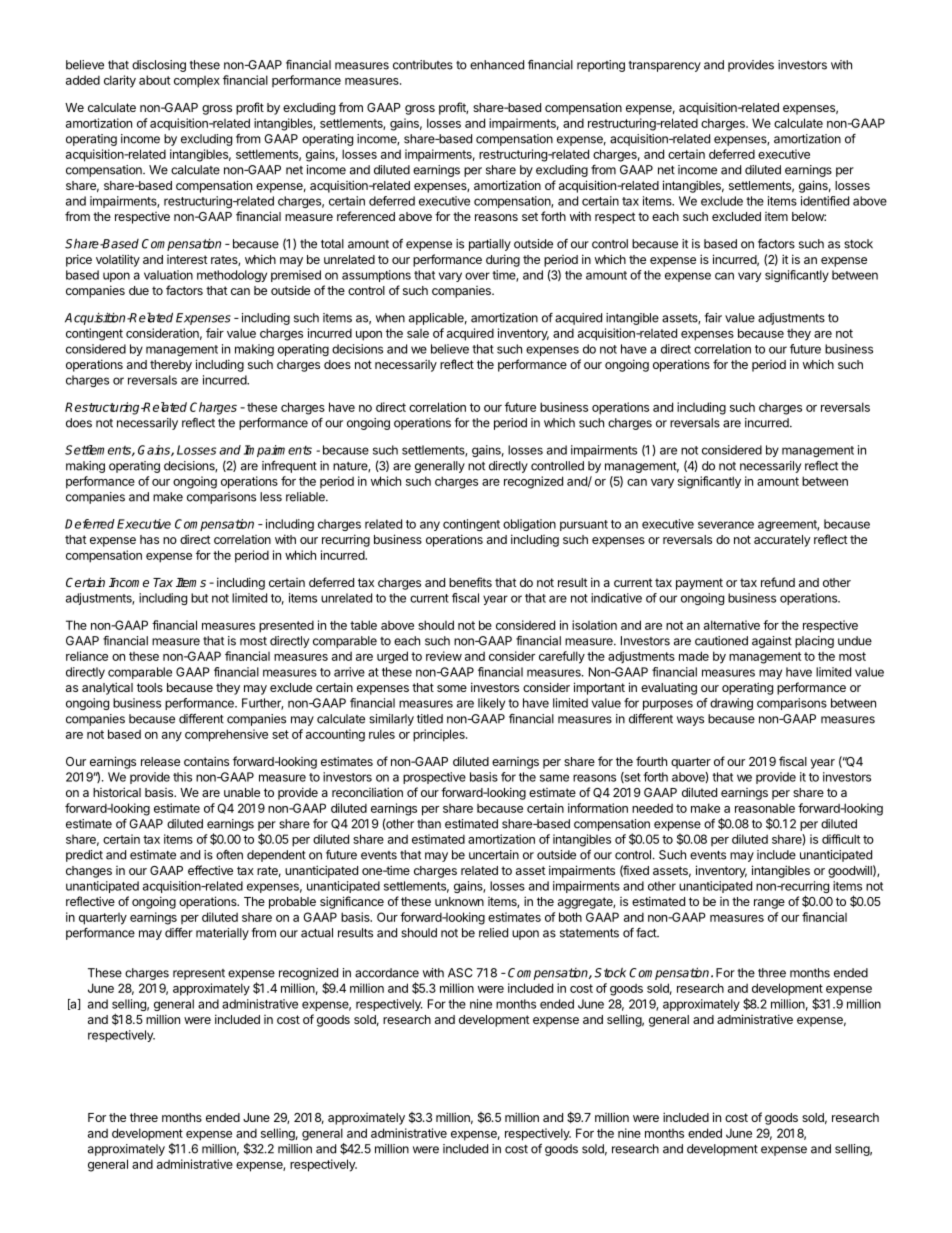 The image size is (952, 1233). I want to click on relied, so click(493, 933).
